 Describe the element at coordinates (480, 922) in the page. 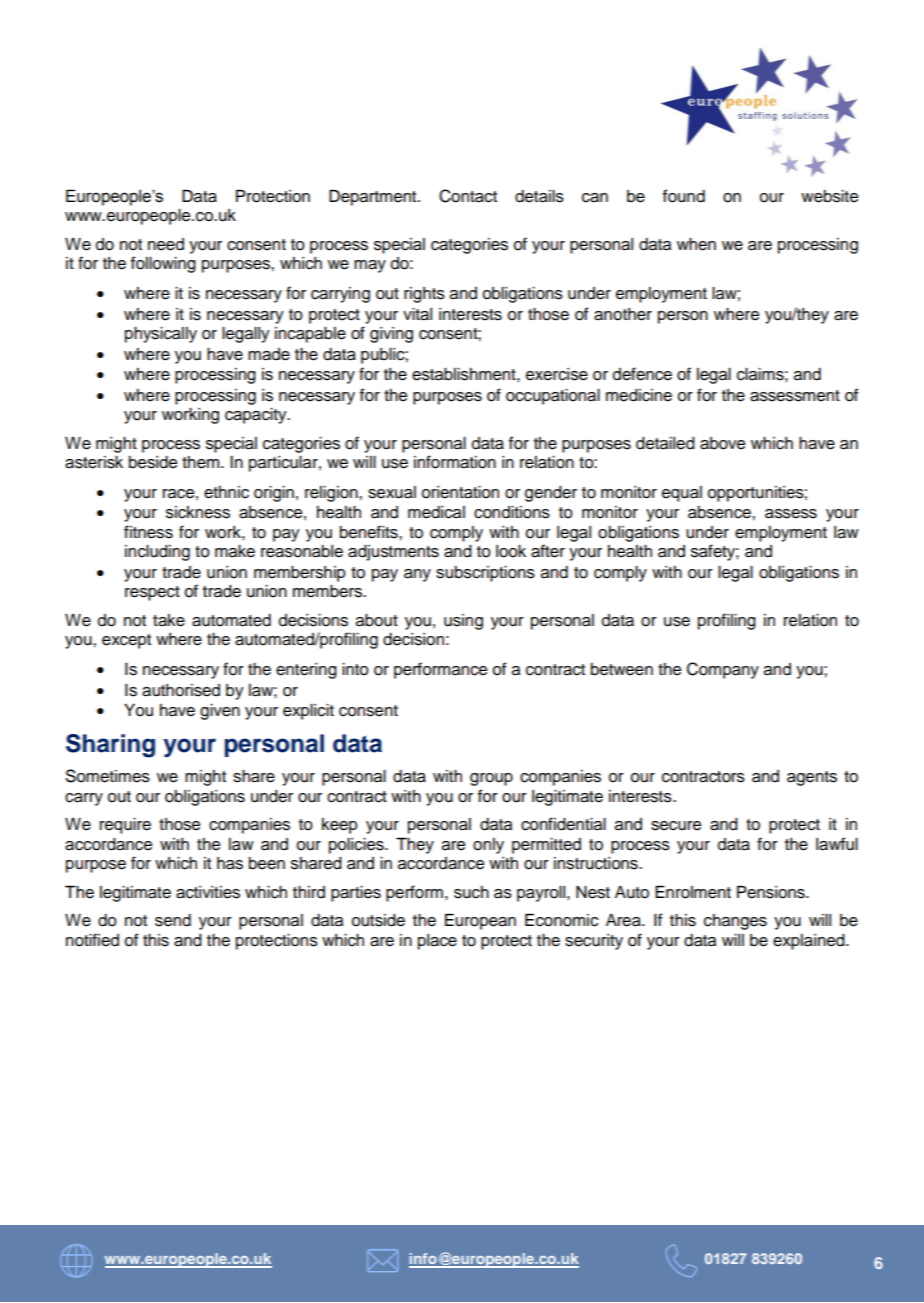

I see `European` at that location.
